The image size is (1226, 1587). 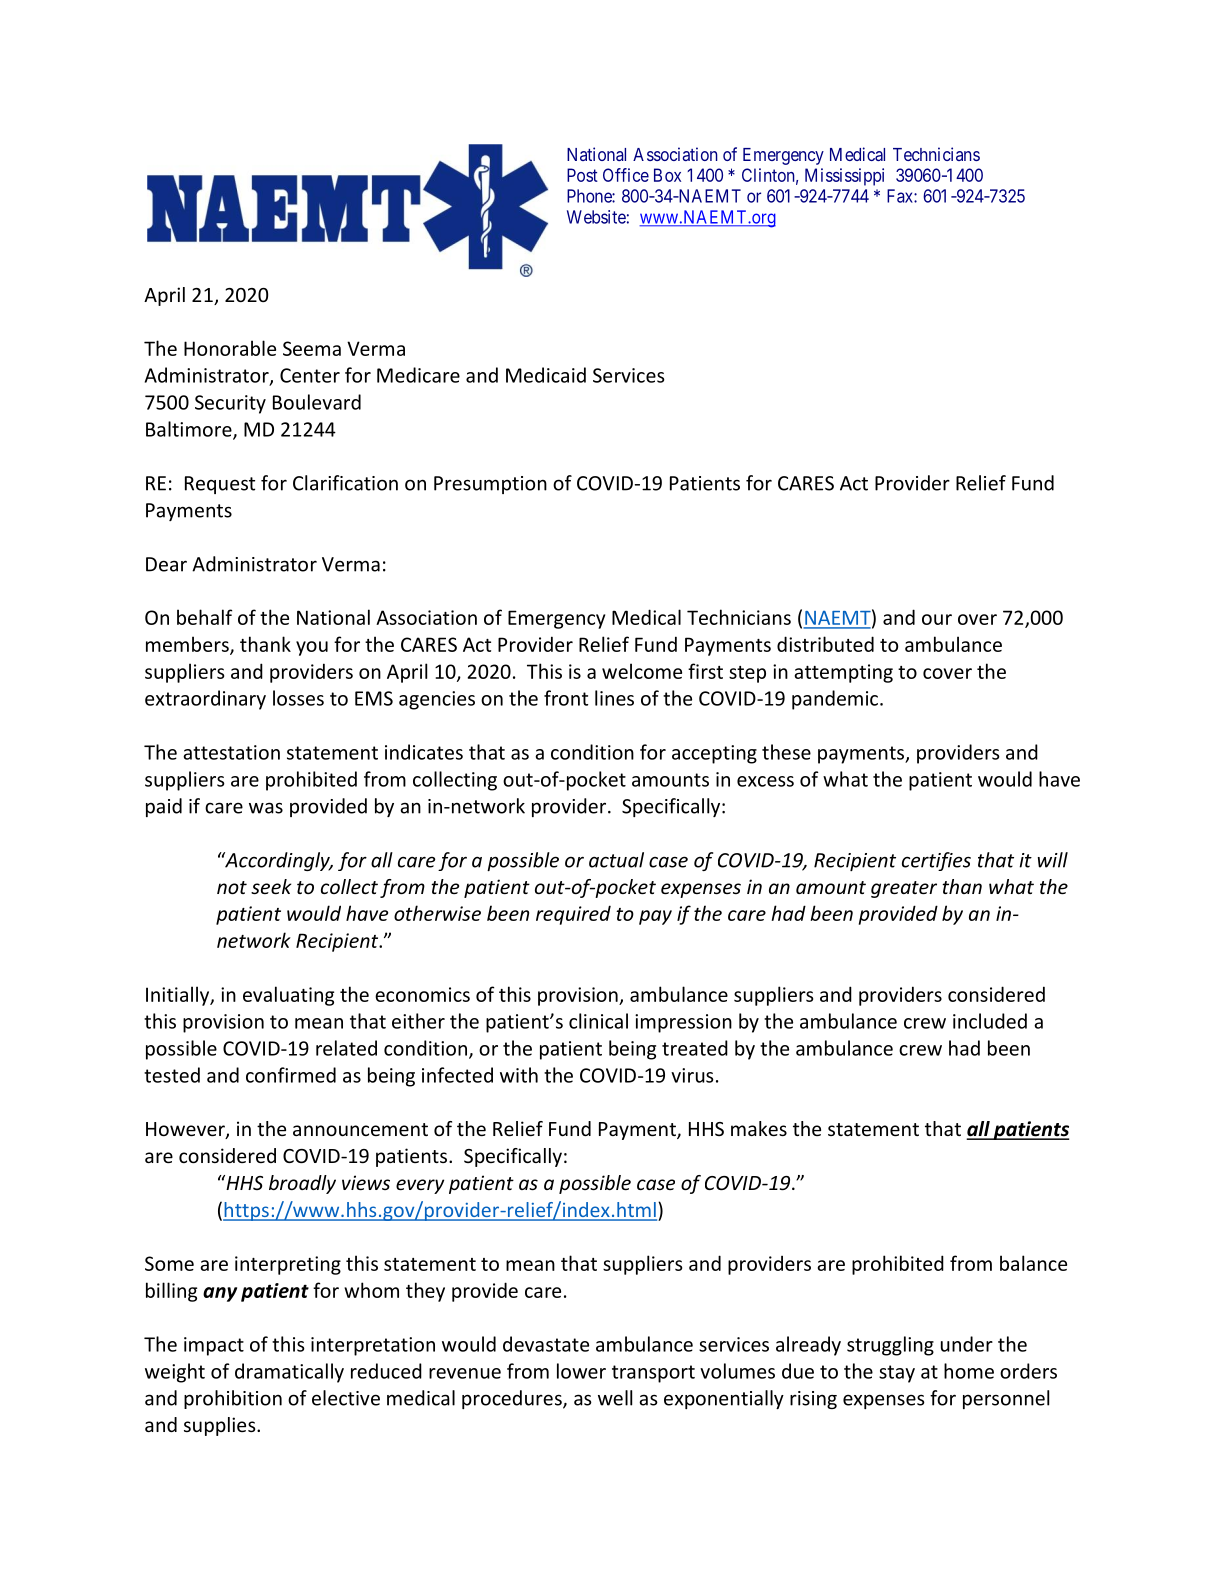 I want to click on included, so click(x=990, y=1021).
